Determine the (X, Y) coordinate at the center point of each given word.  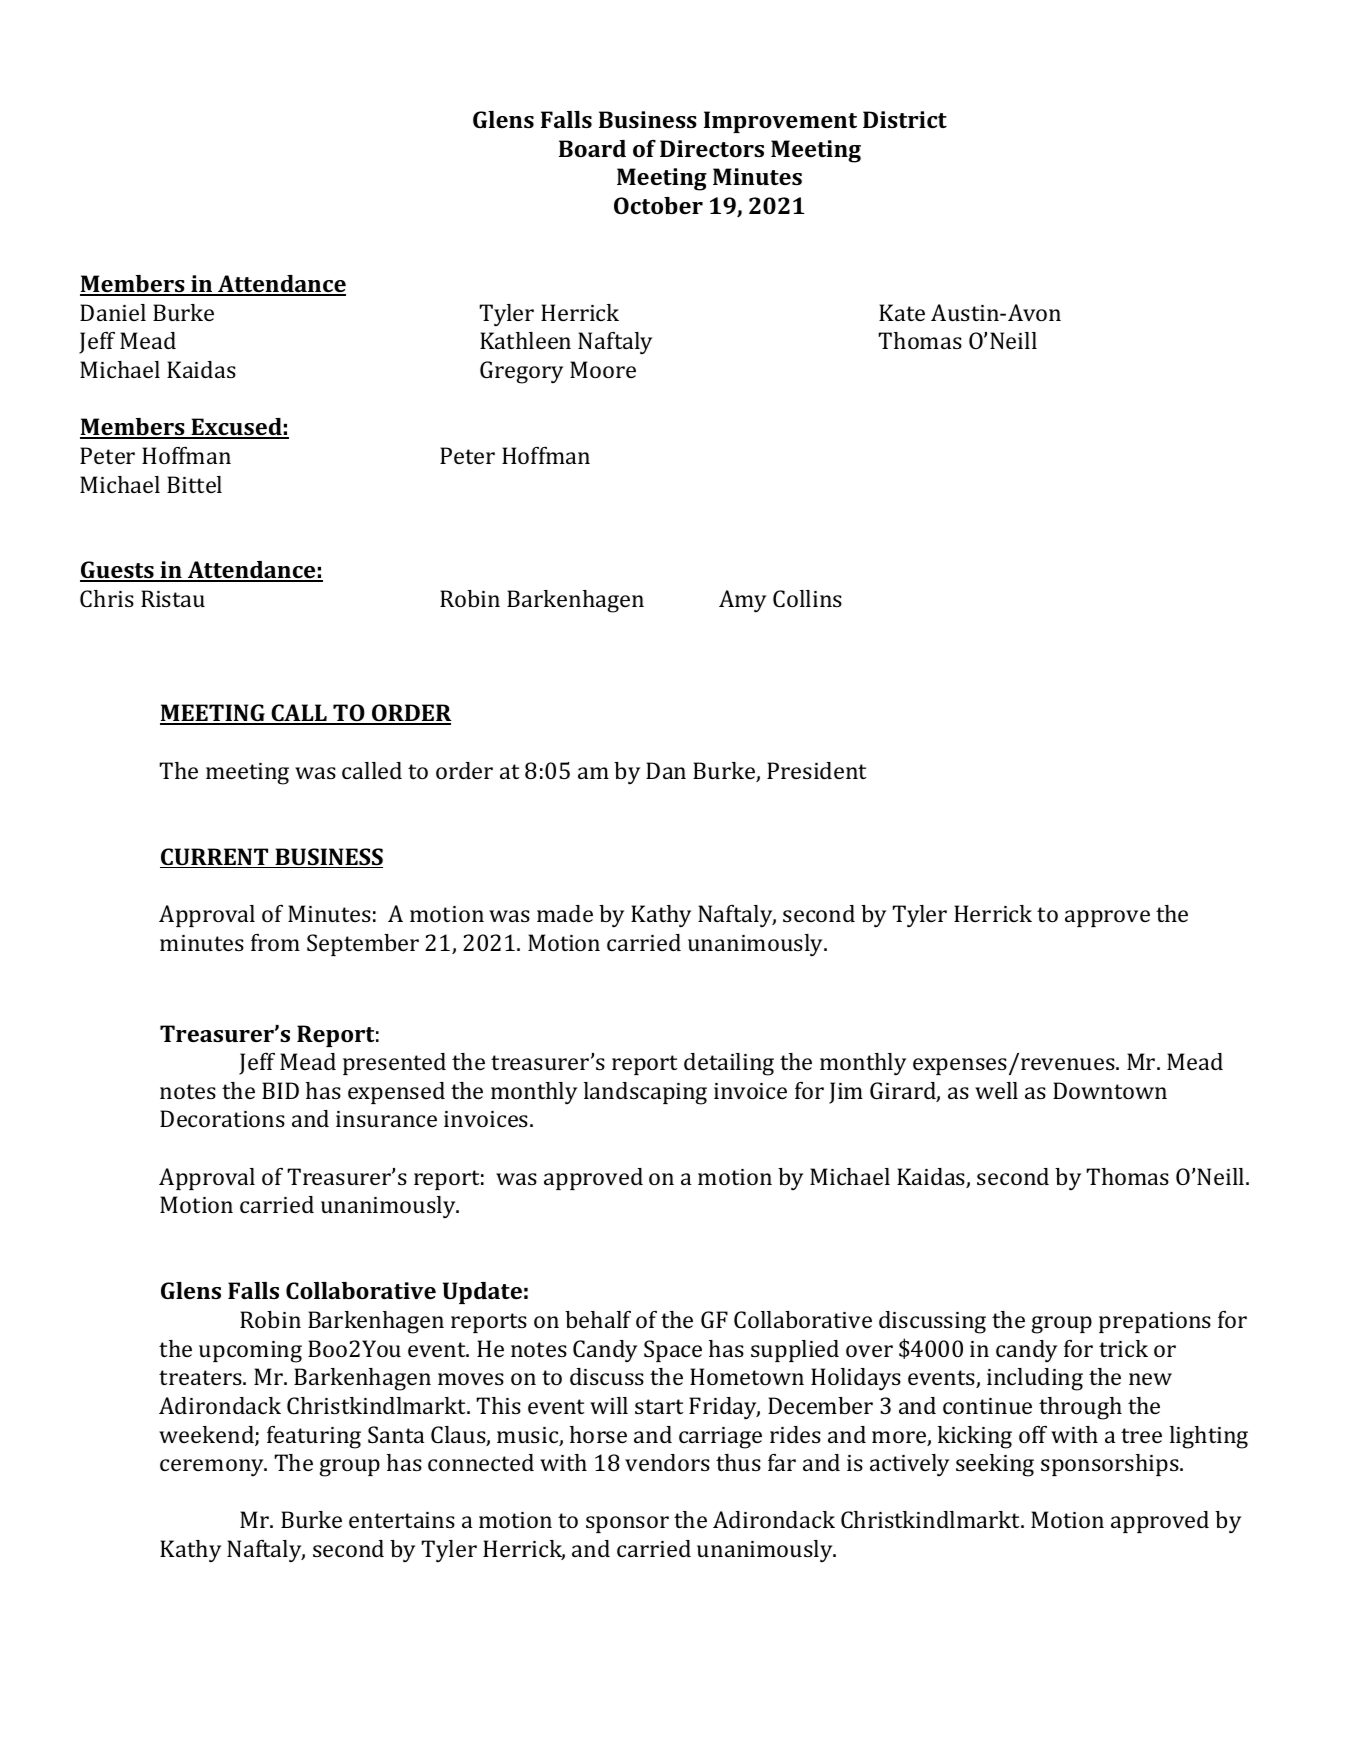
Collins (807, 598)
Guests (118, 571)
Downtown (1110, 1090)
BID (280, 1090)
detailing (729, 1064)
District (905, 119)
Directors (712, 148)
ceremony (213, 1468)
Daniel (113, 312)
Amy (742, 601)
